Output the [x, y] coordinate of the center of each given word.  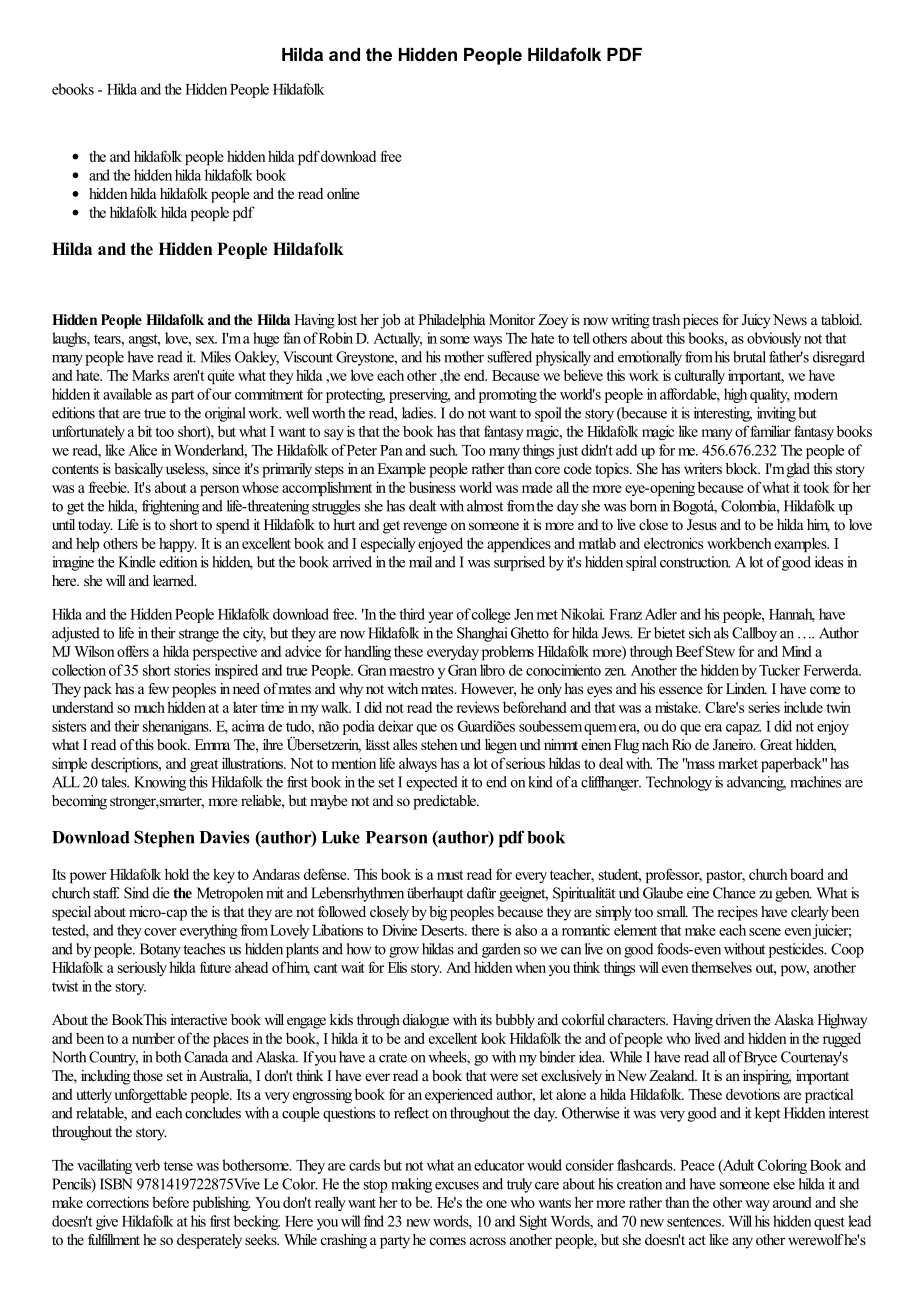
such [443, 450]
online [343, 193]
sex [206, 340]
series [764, 707]
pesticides [797, 950]
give [107, 1222]
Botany [160, 950]
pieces [700, 321]
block [743, 468]
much [149, 707]
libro [492, 670]
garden [501, 950]
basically [138, 470]
